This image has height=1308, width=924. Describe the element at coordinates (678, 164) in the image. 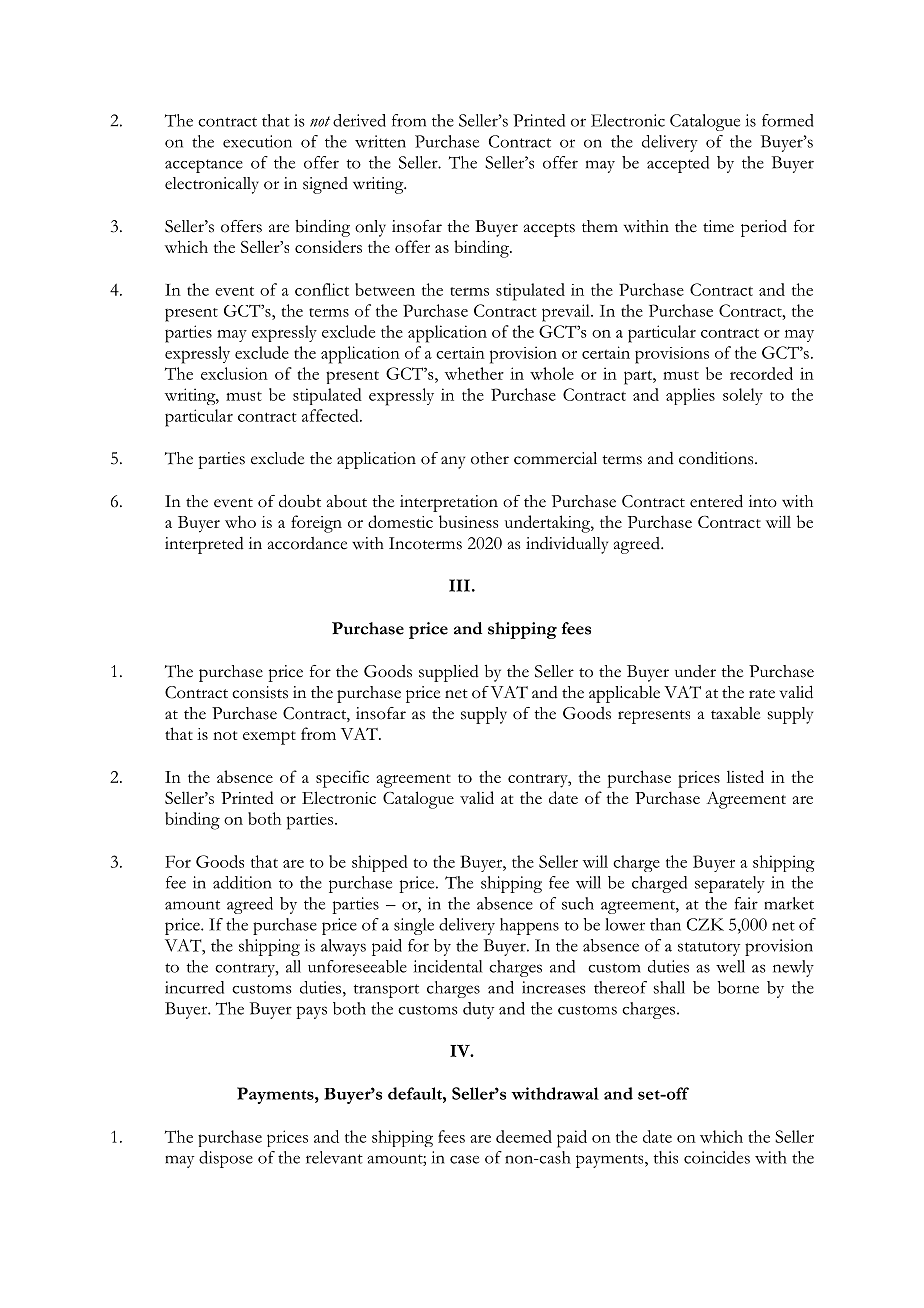

I see `accepted` at that location.
